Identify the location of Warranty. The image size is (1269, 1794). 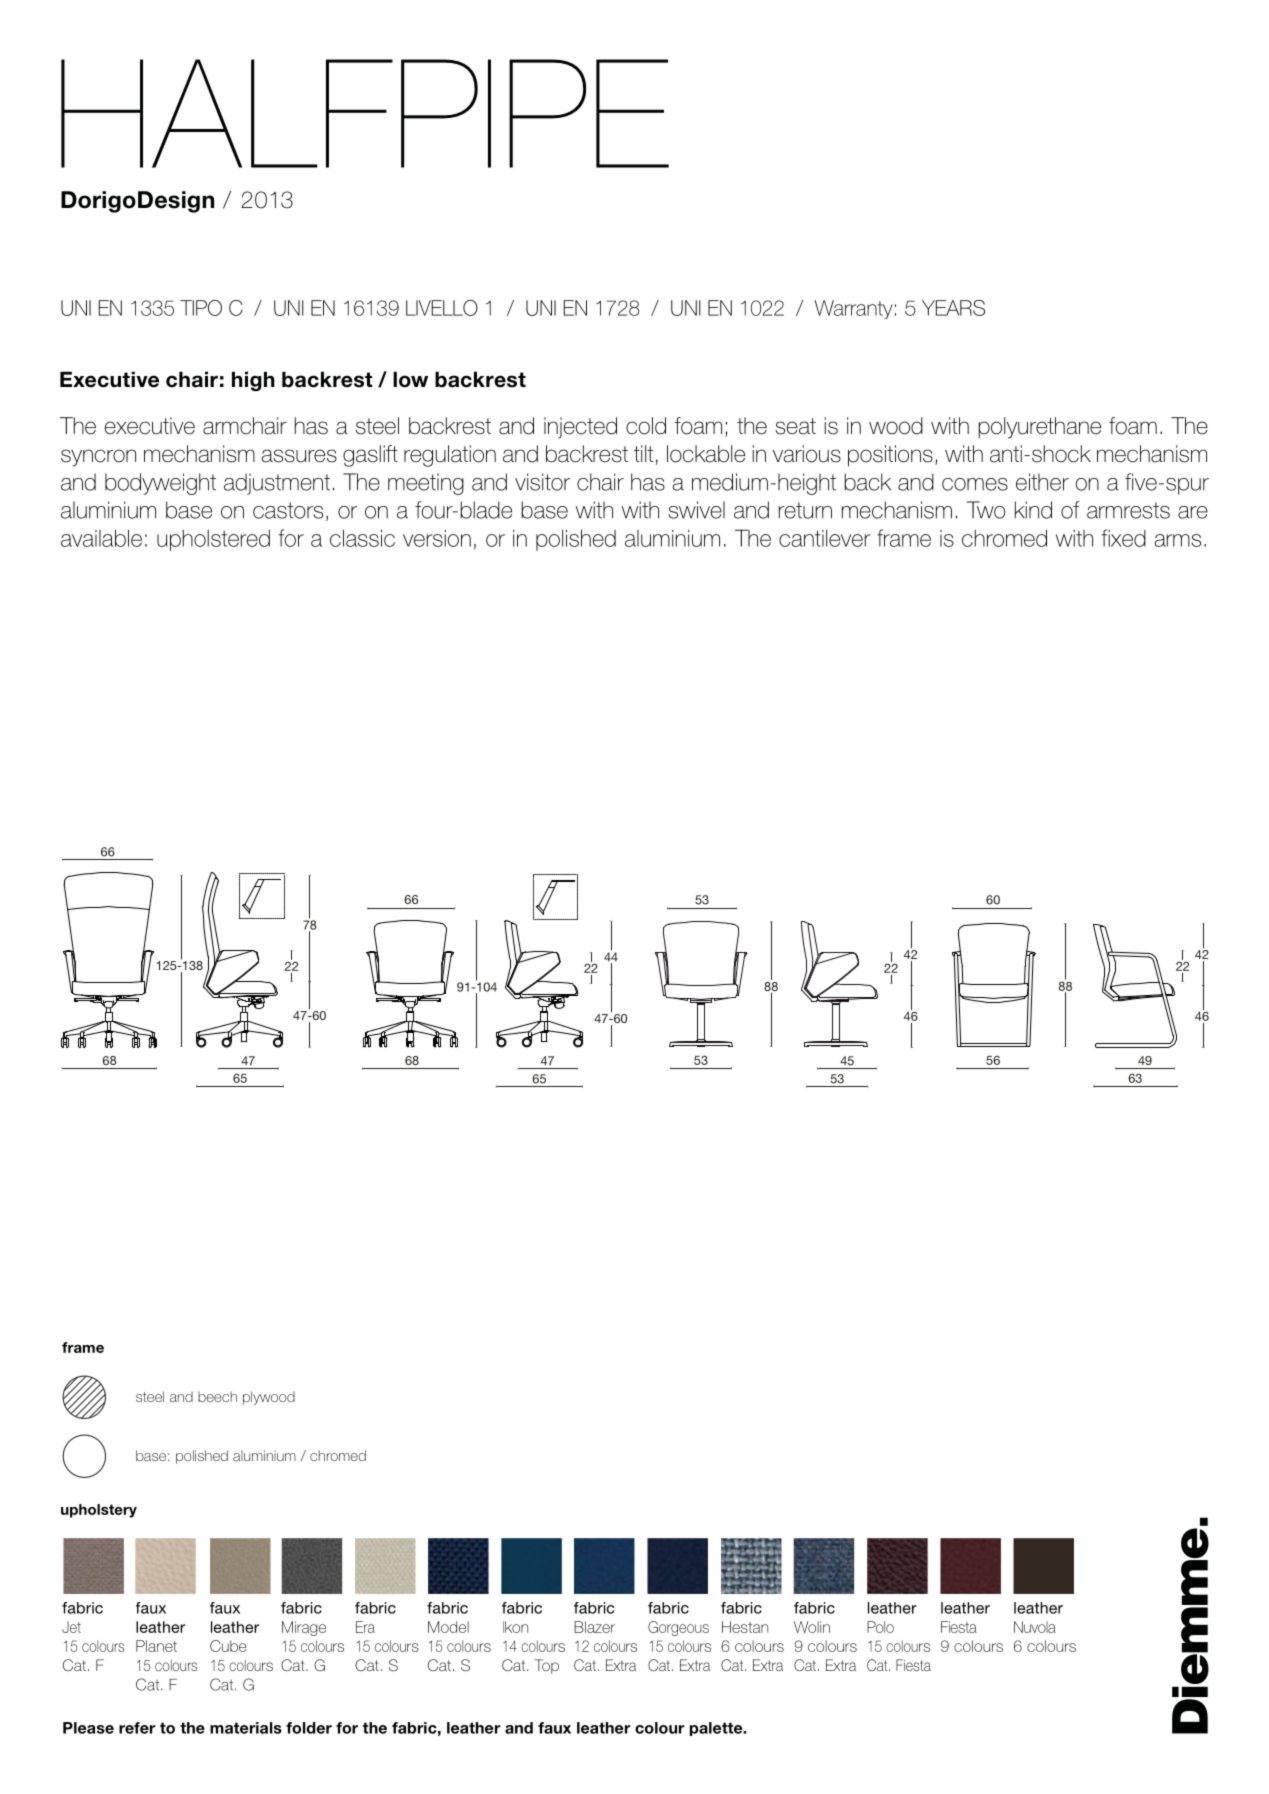
(853, 309).
